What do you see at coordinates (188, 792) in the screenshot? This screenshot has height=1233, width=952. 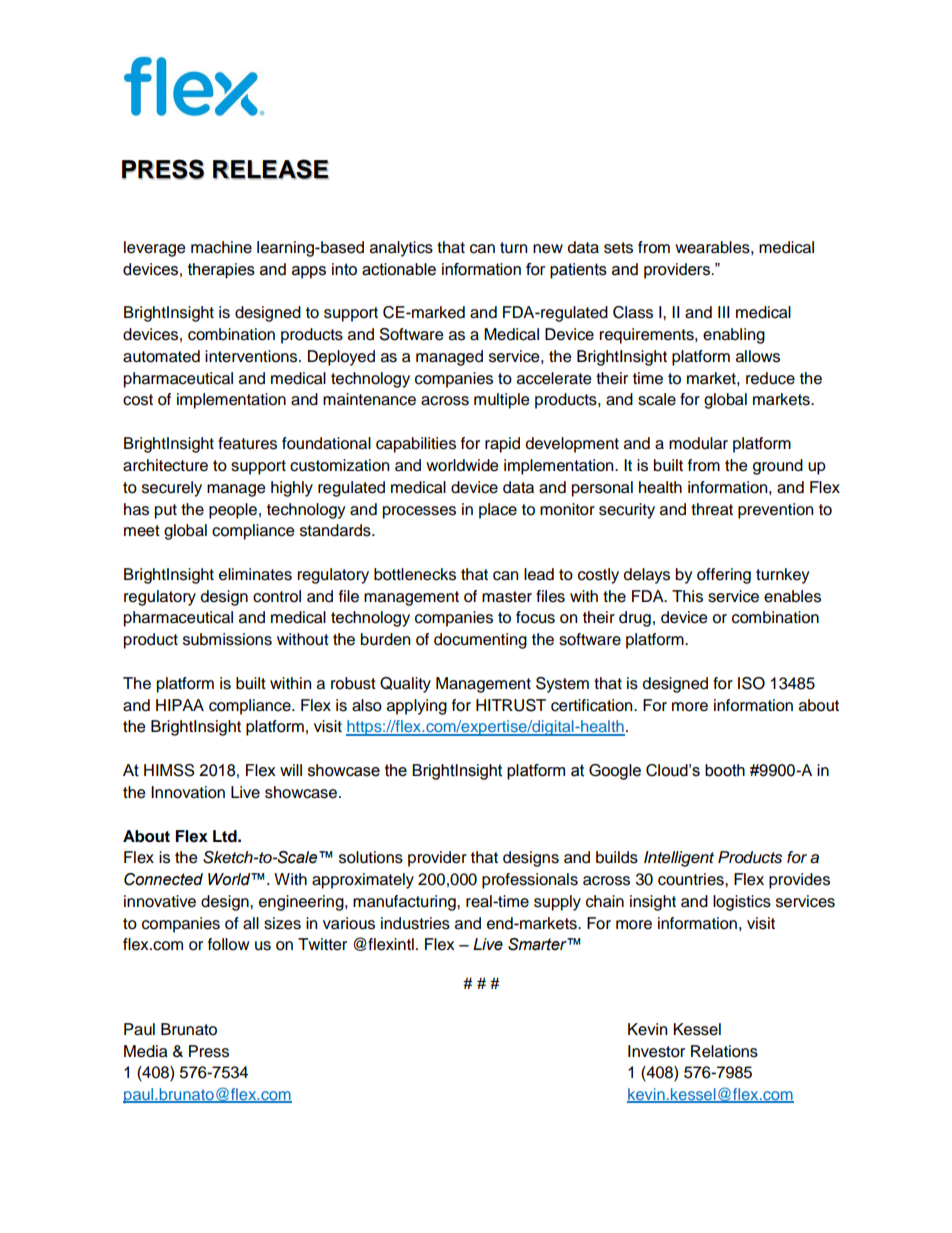 I see `Innovation` at bounding box center [188, 792].
